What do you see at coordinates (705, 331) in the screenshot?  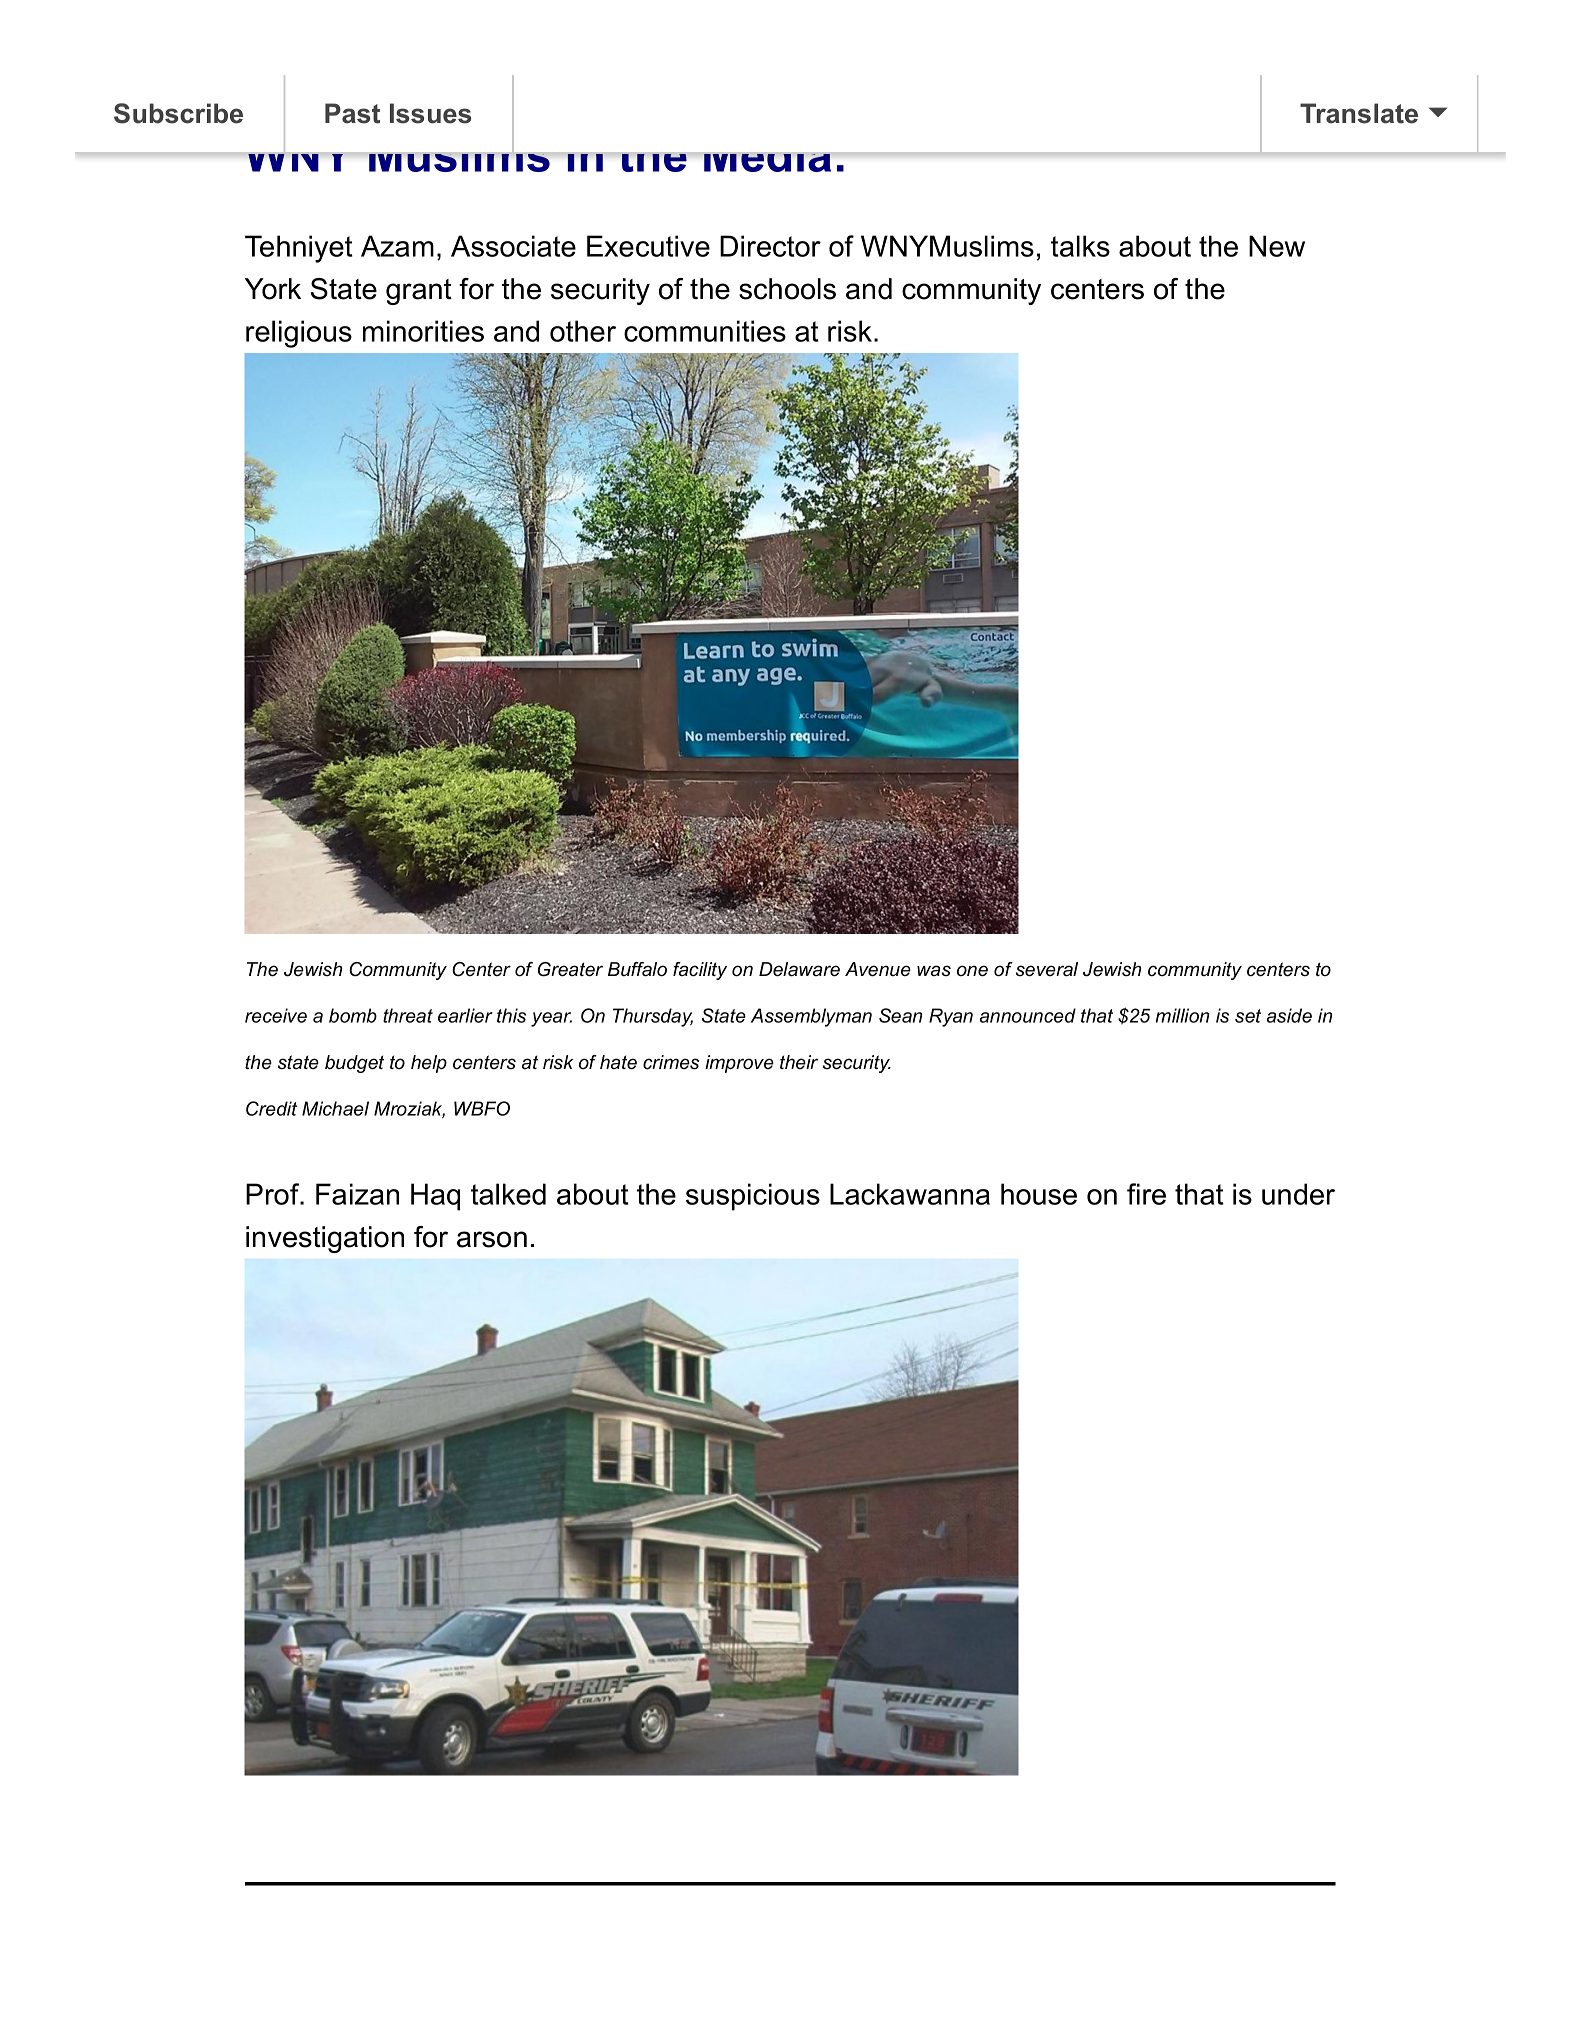 I see `communities` at bounding box center [705, 331].
